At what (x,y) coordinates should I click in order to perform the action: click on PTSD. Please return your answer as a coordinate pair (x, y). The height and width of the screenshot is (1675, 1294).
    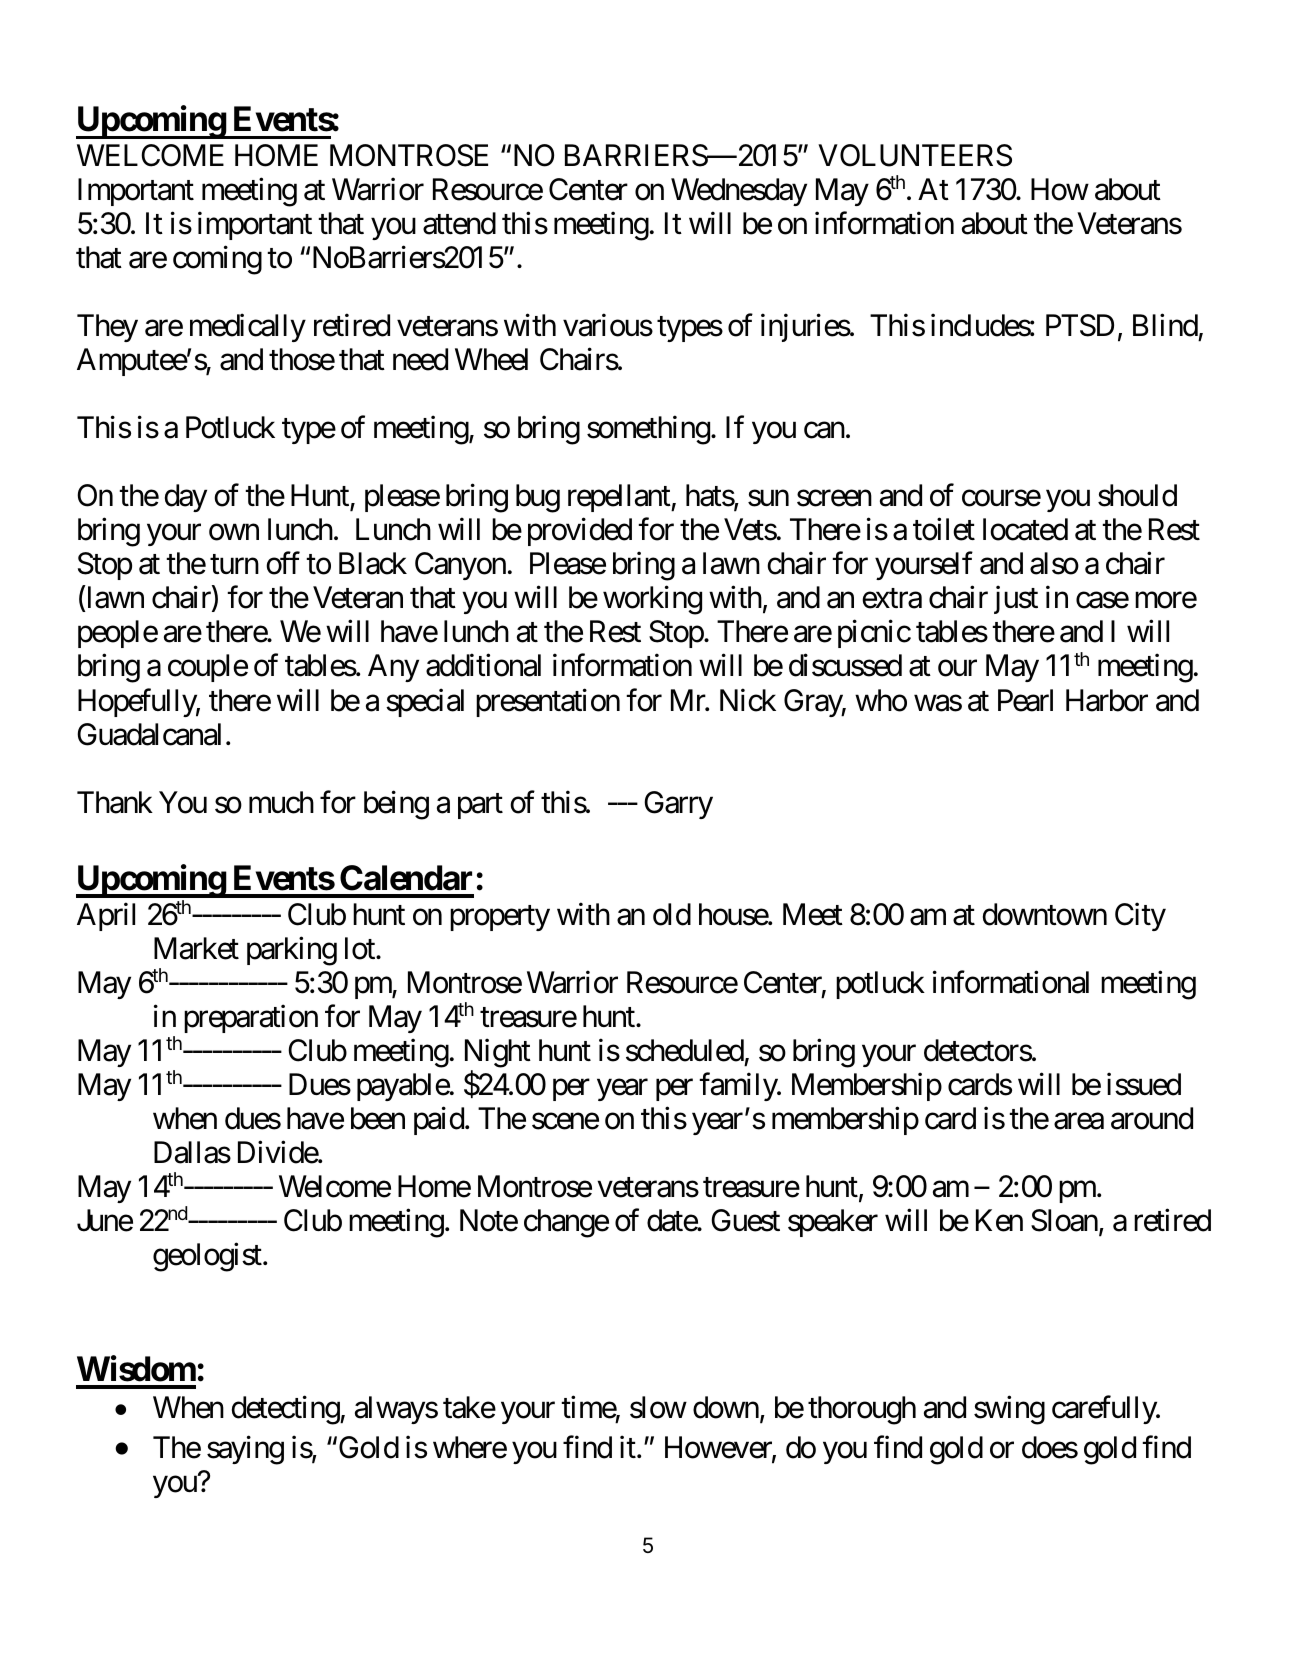
    Looking at the image, I should click on (1080, 325).
